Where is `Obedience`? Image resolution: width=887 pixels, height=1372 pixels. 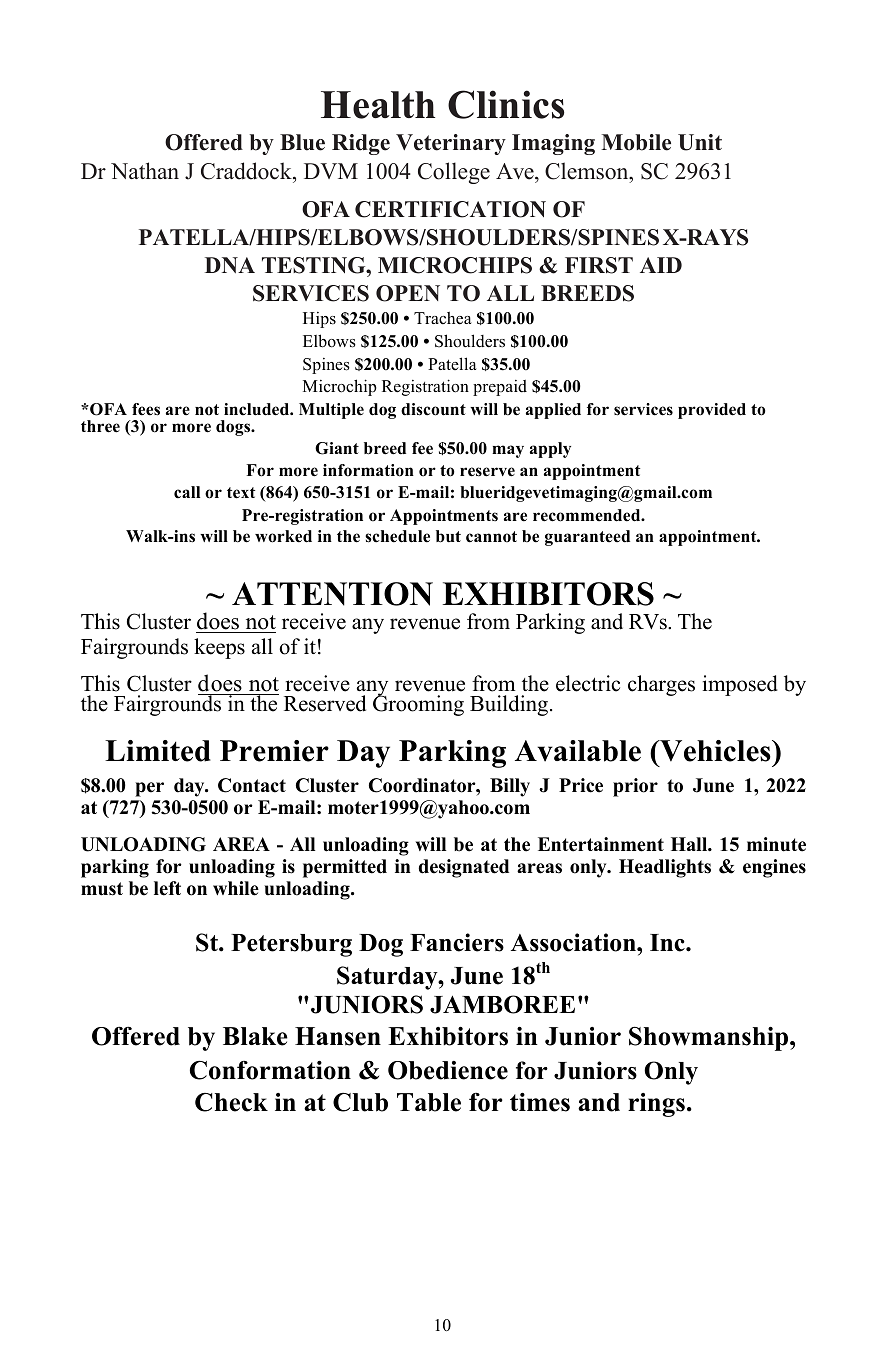
Obedience is located at coordinates (448, 1070).
